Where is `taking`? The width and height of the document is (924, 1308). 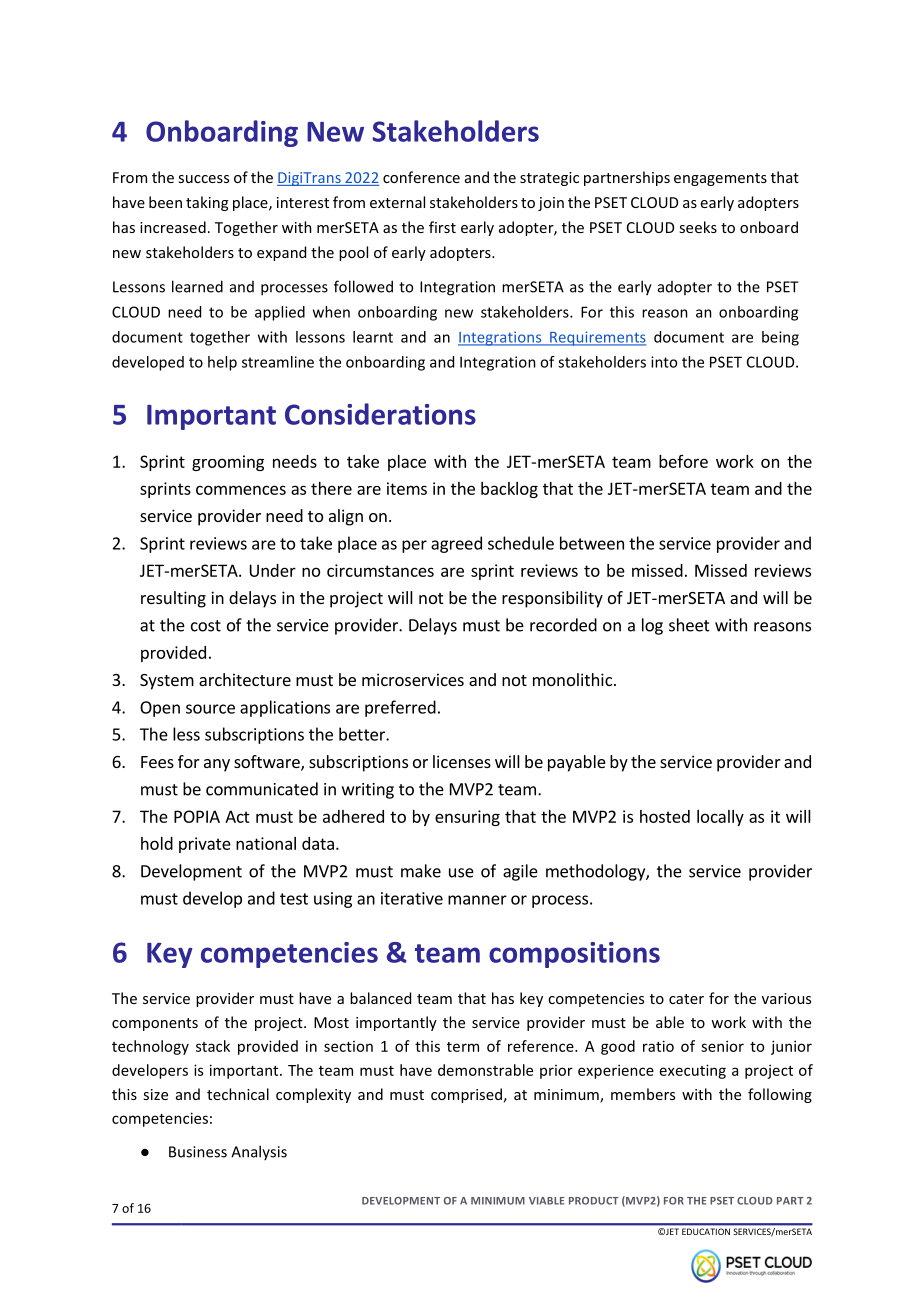 taking is located at coordinates (207, 203).
